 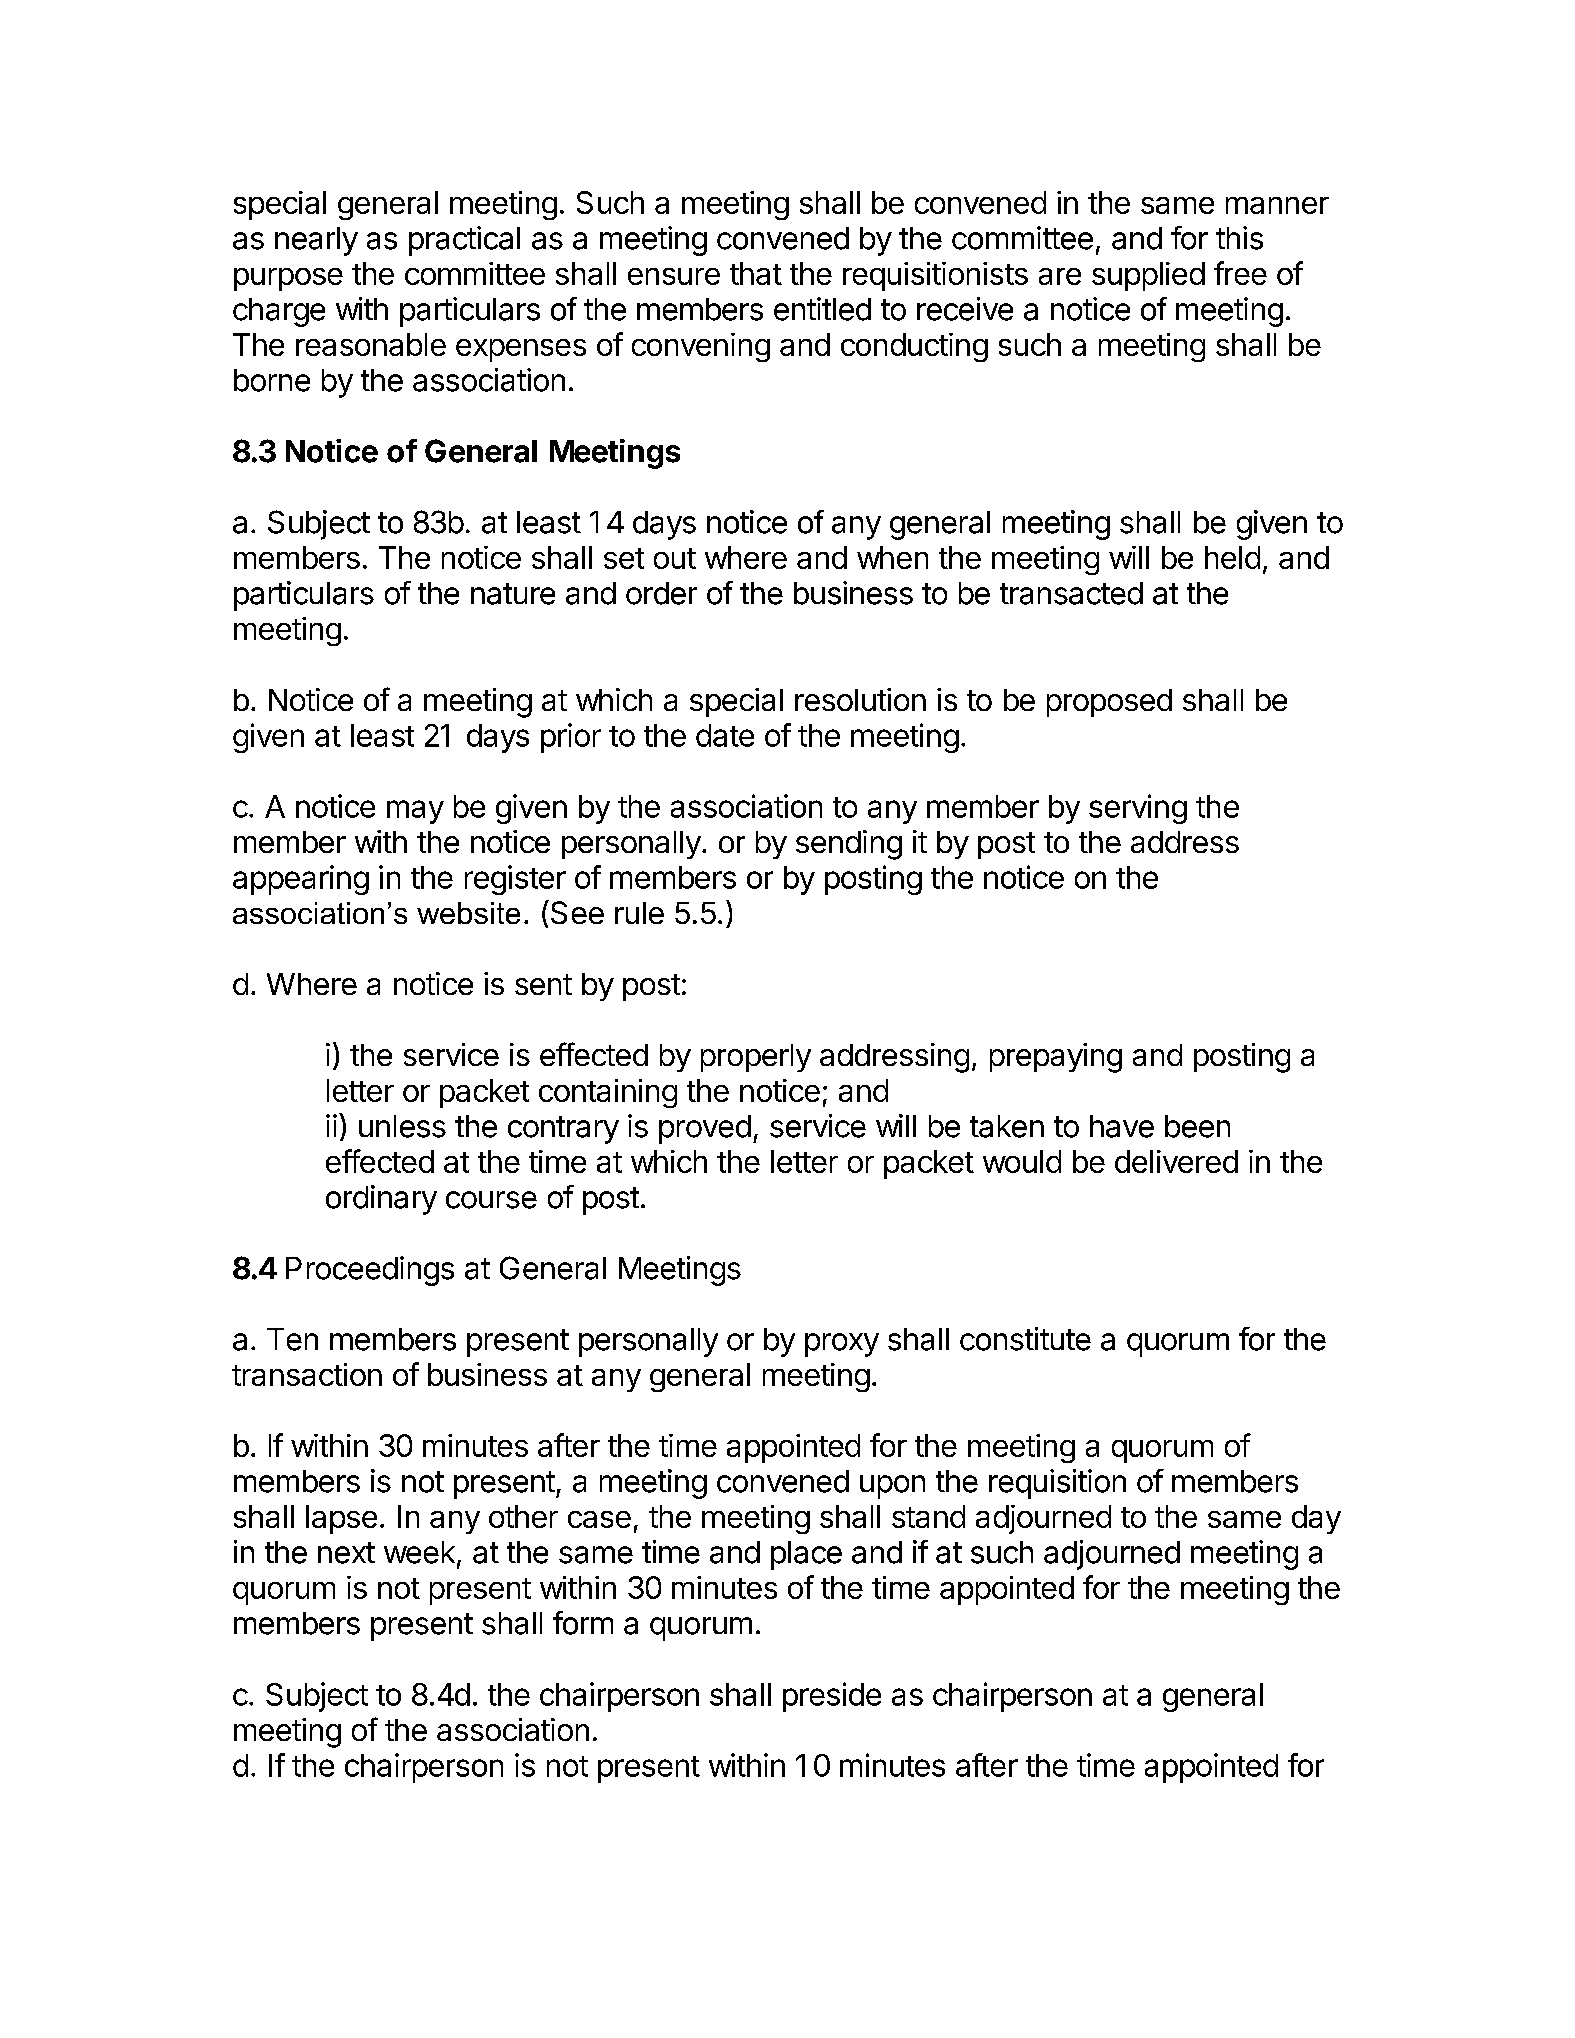 What do you see at coordinates (756, 273) in the screenshot?
I see `that` at bounding box center [756, 273].
